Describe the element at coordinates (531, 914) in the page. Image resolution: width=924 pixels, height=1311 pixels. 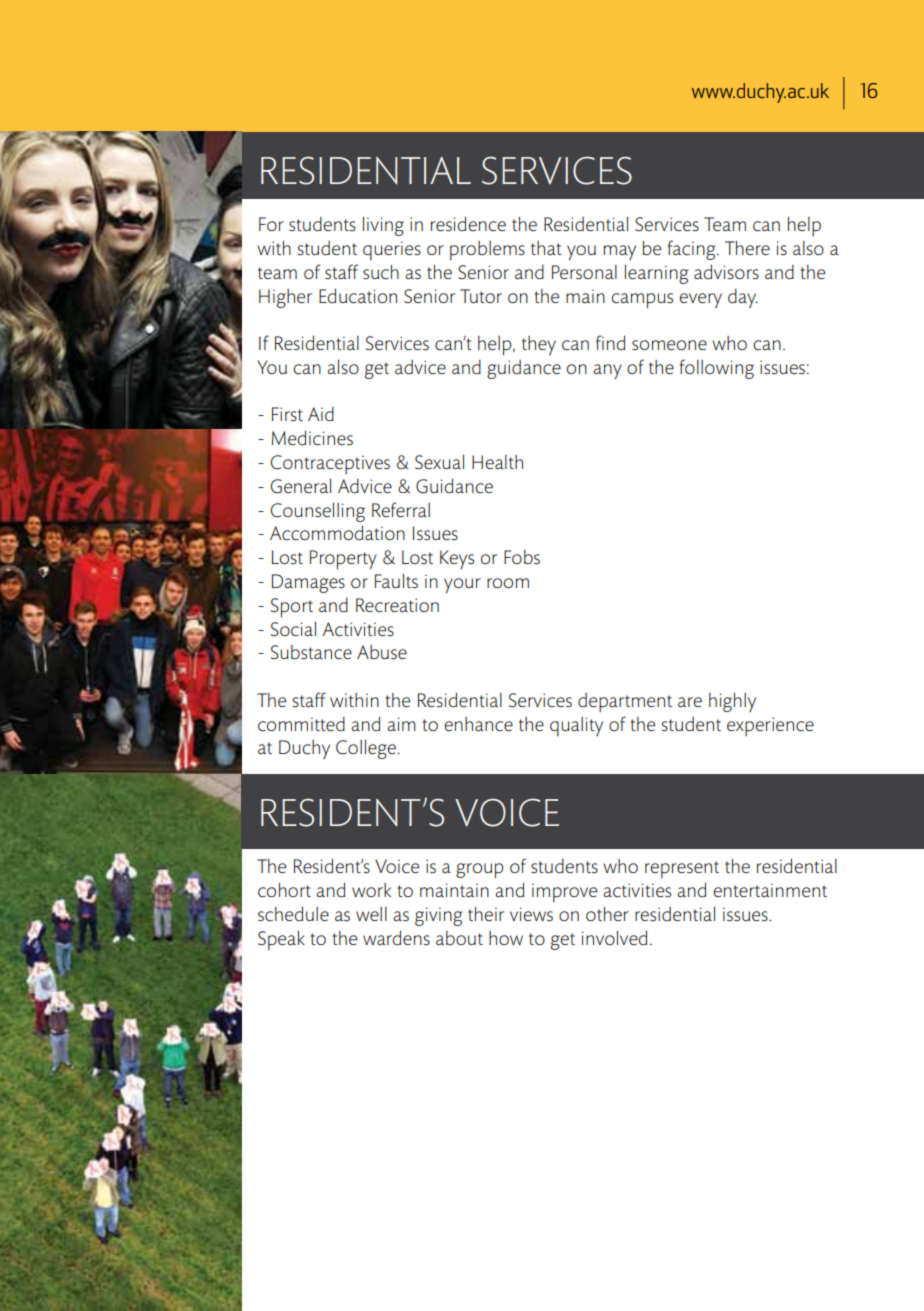
I see `views` at that location.
